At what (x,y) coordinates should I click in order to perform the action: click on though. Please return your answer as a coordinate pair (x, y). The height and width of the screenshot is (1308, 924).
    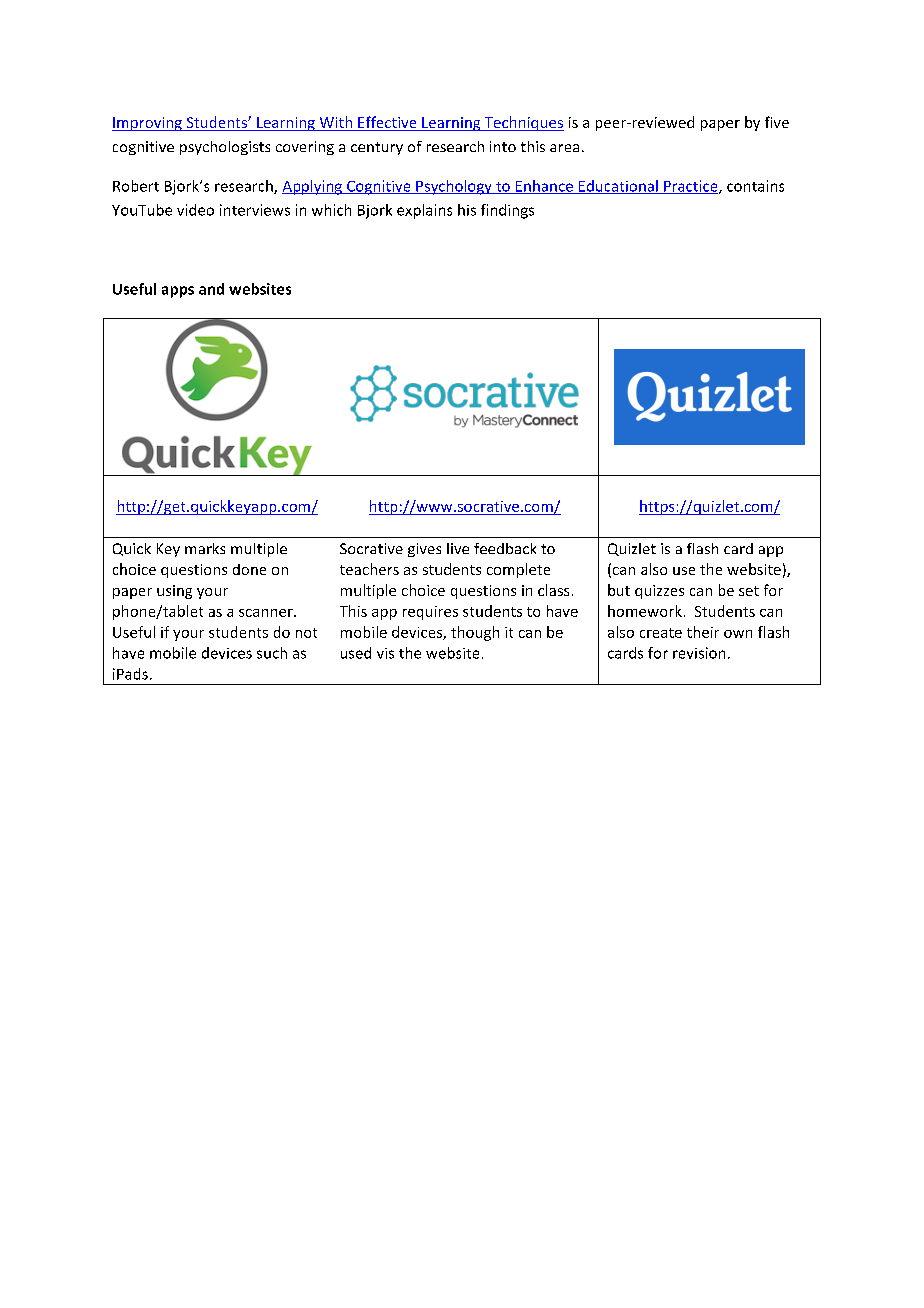
    Looking at the image, I should click on (475, 633).
